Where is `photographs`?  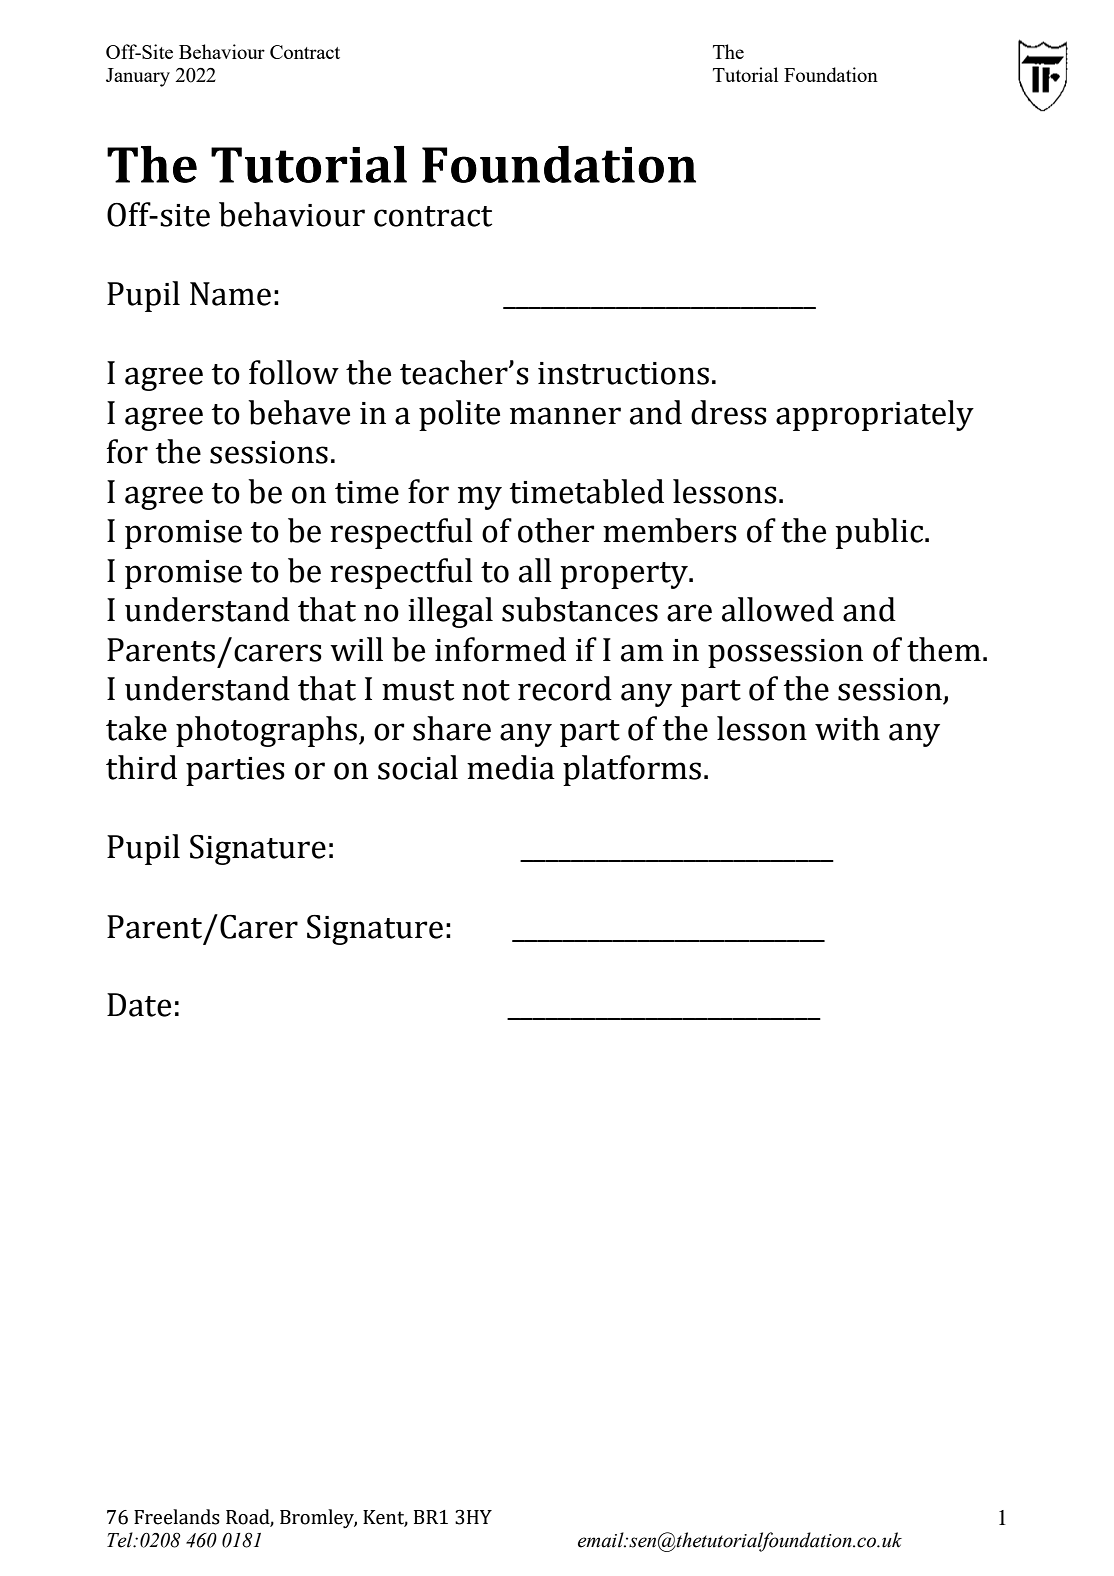 photographs is located at coordinates (266, 731).
